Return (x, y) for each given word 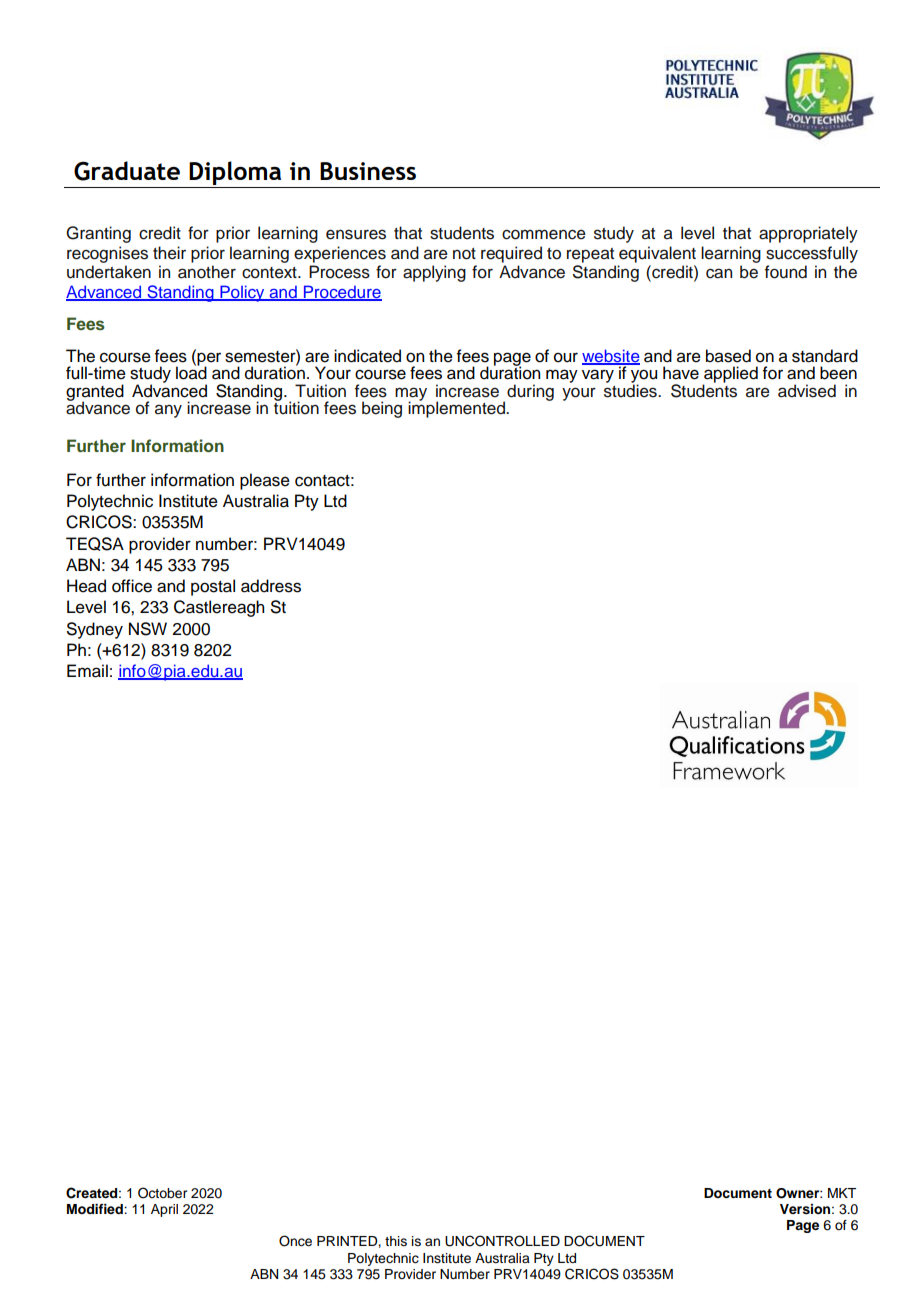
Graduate (127, 171)
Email (87, 671)
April (164, 1210)
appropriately (808, 234)
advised (807, 391)
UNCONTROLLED (502, 1241)
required (511, 254)
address (271, 586)
